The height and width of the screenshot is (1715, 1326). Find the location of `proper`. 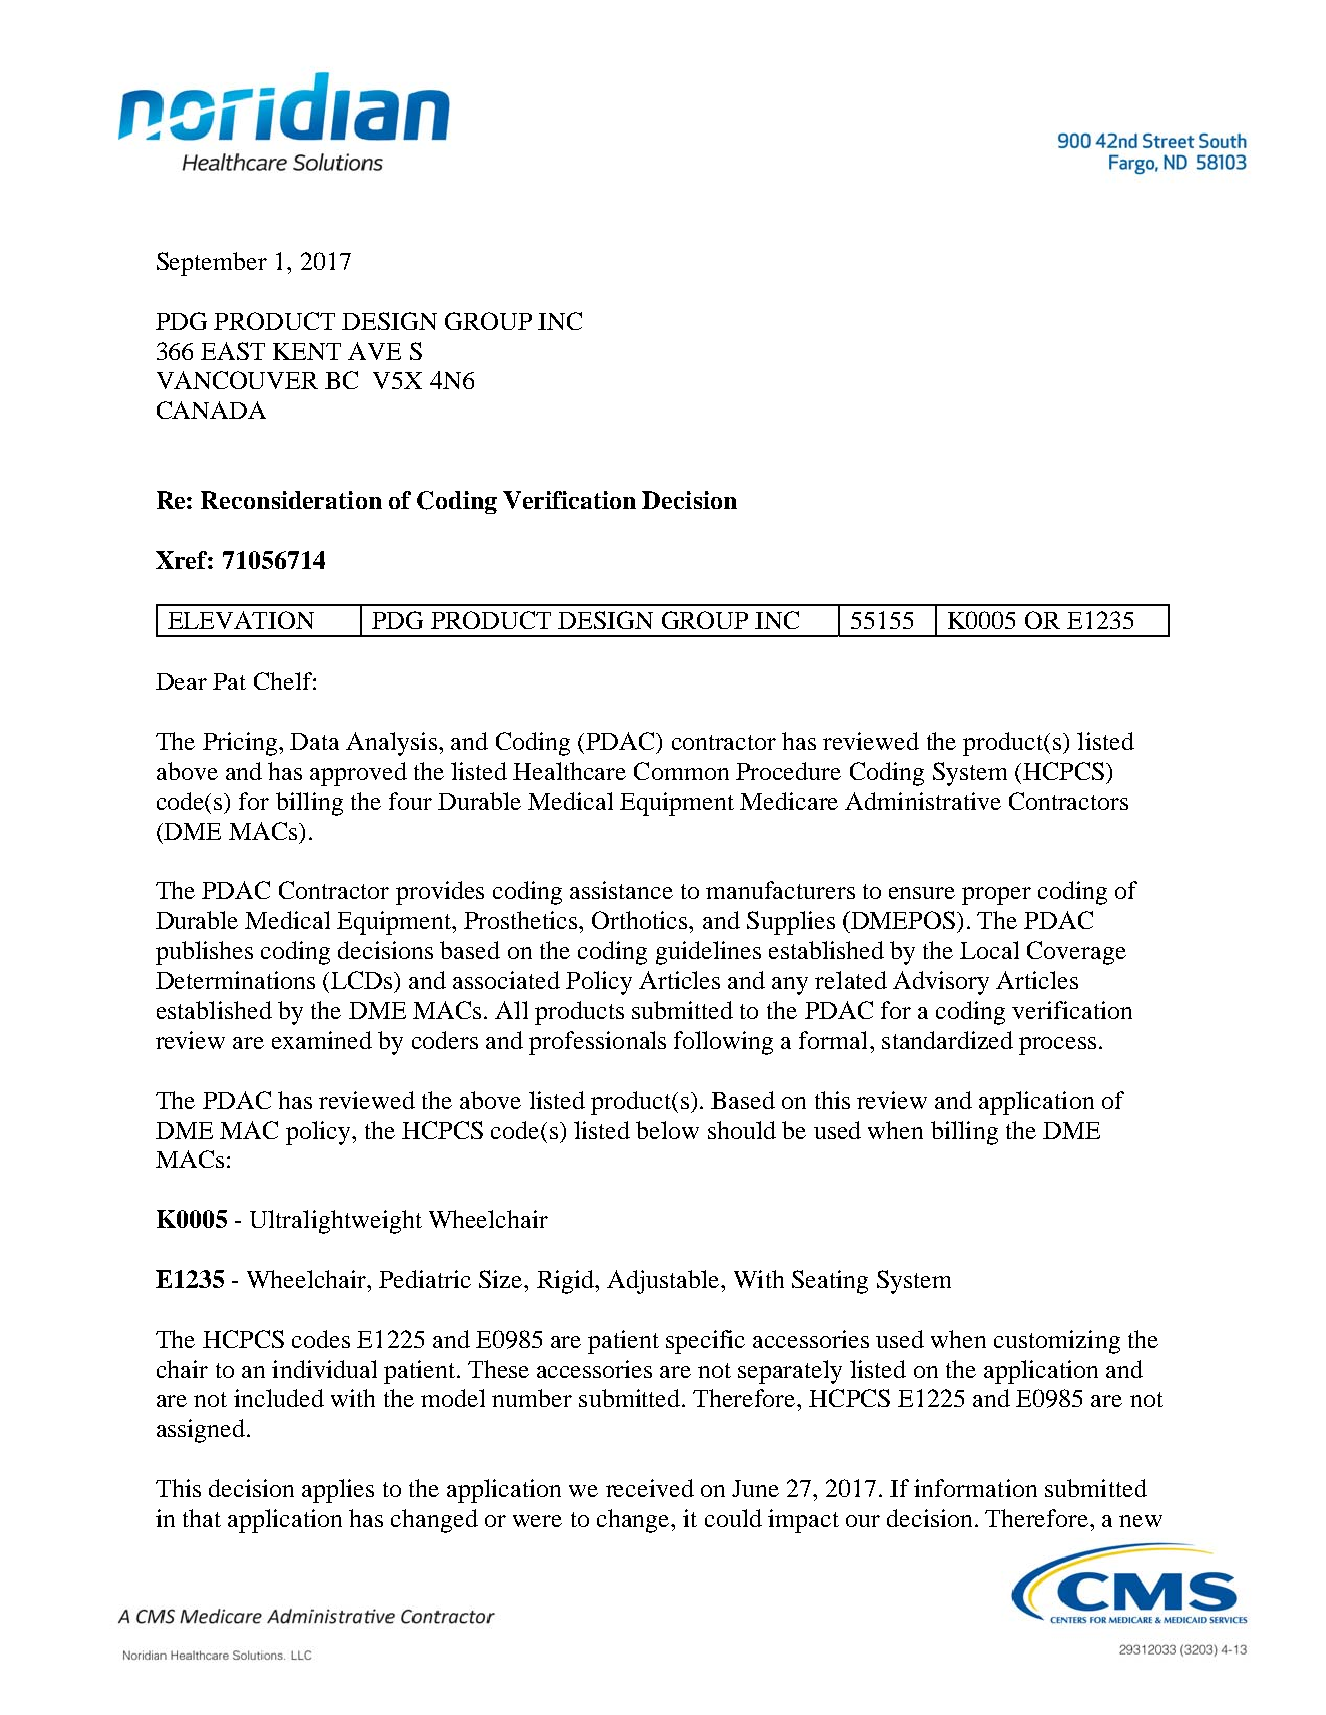

proper is located at coordinates (996, 896).
